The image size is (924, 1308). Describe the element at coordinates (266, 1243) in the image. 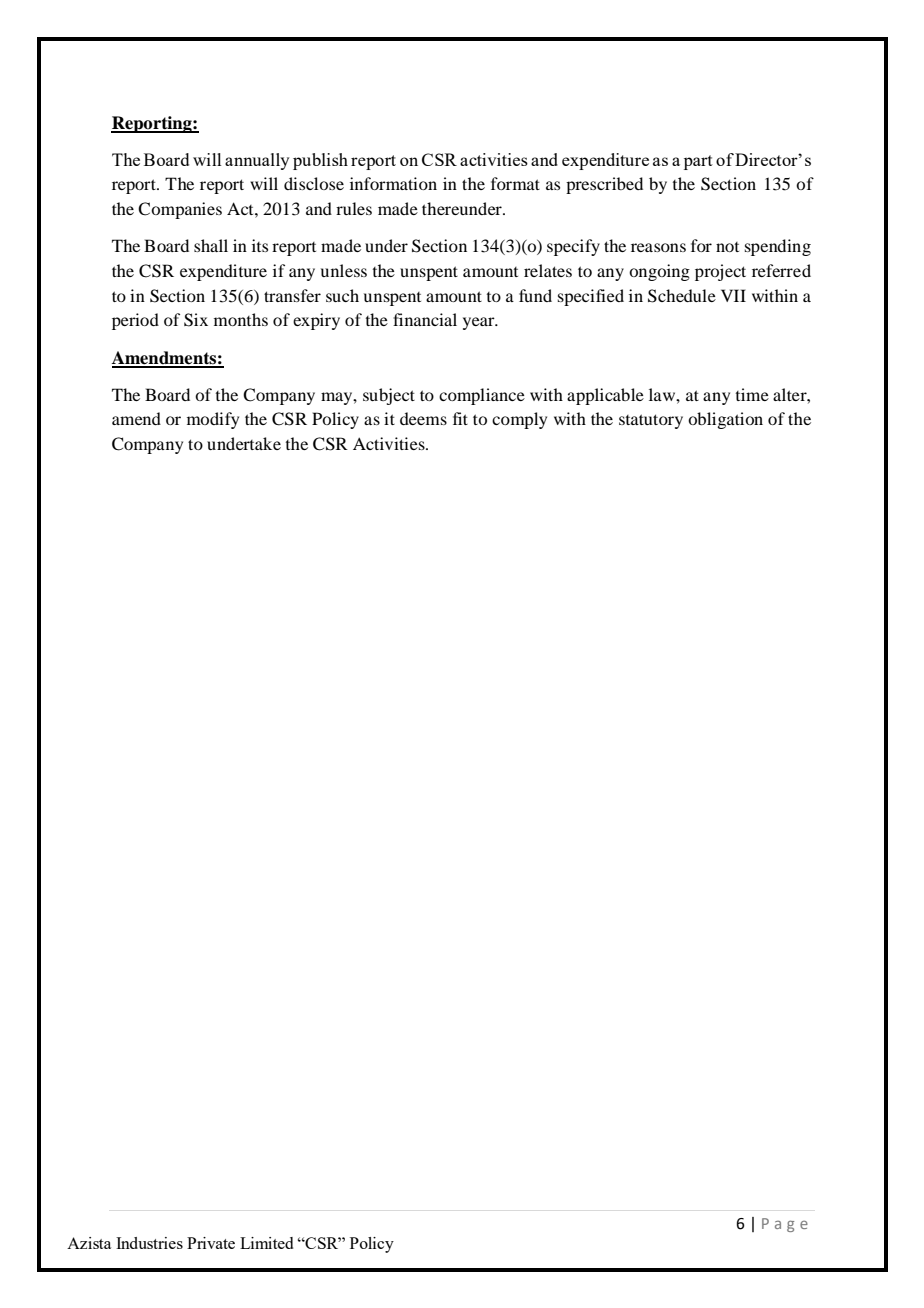

I see `Limited` at that location.
